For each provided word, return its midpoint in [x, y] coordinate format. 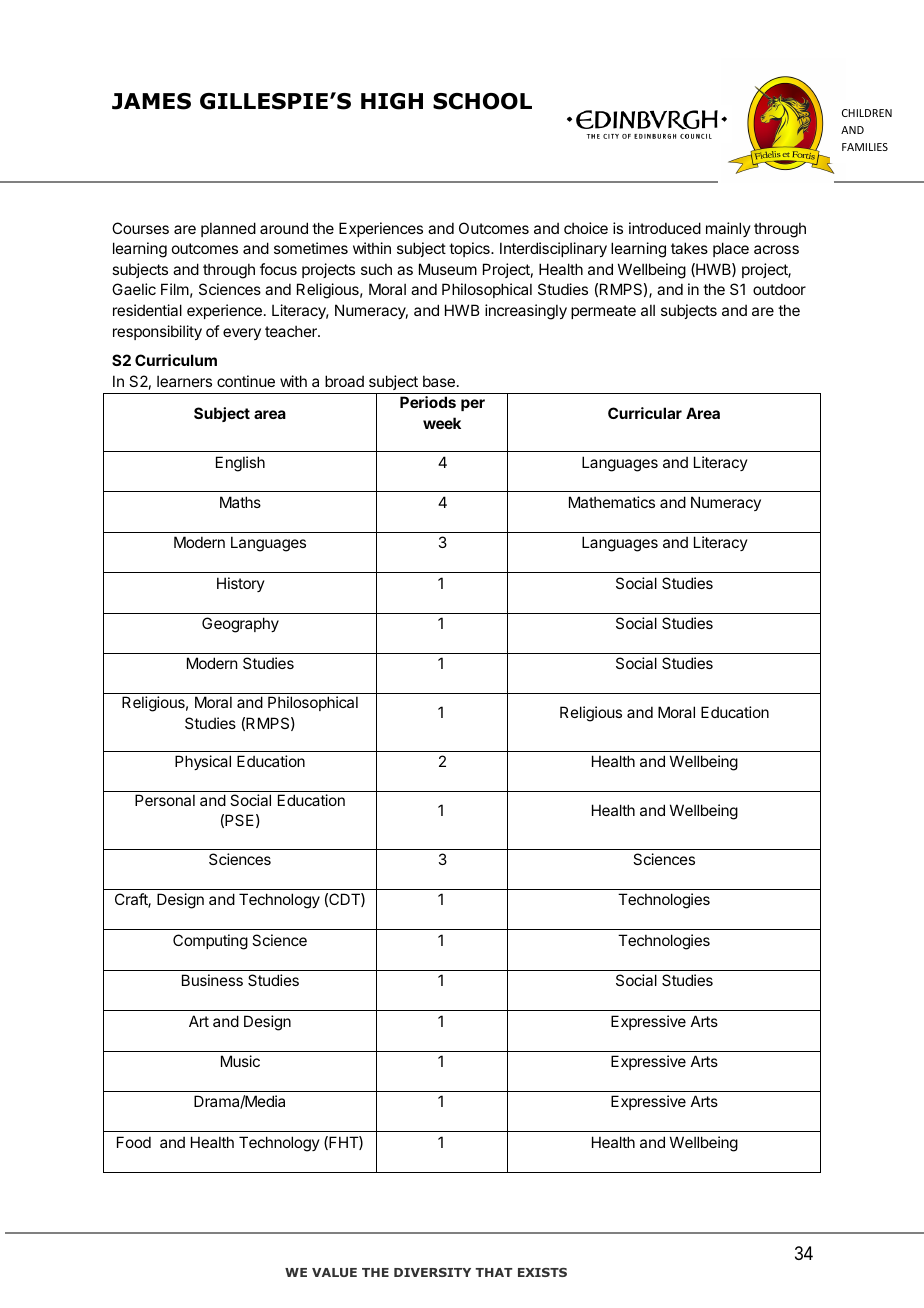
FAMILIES [865, 147]
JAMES [151, 101]
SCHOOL [482, 101]
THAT [494, 1272]
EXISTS [542, 1272]
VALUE [334, 1272]
